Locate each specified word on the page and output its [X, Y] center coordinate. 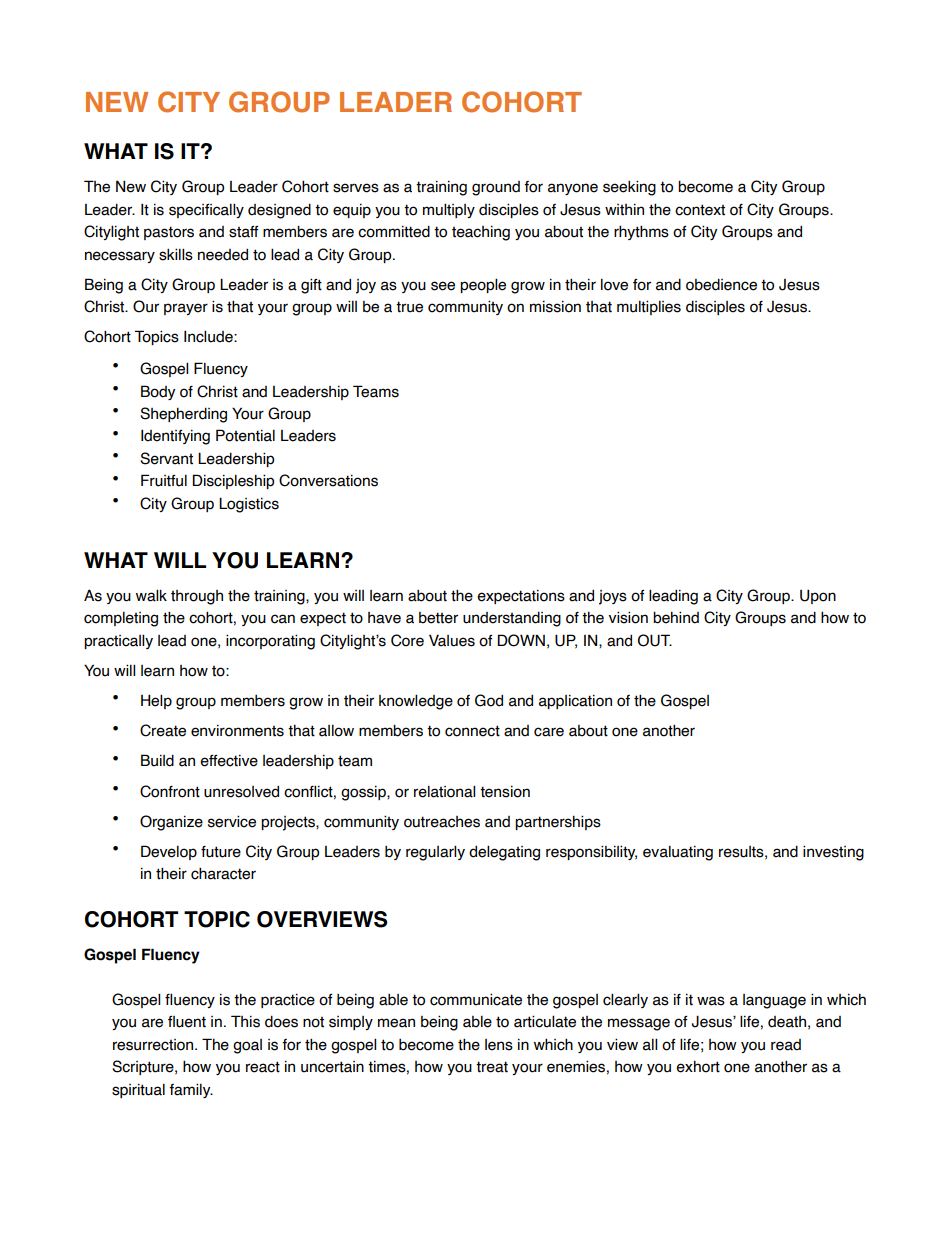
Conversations [328, 480]
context [700, 210]
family [191, 1090]
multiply [449, 210]
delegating [504, 853]
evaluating [678, 853]
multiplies [649, 307]
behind [676, 617]
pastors [169, 233]
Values [452, 641]
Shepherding [183, 415]
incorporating [270, 642]
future [221, 852]
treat [492, 1067]
